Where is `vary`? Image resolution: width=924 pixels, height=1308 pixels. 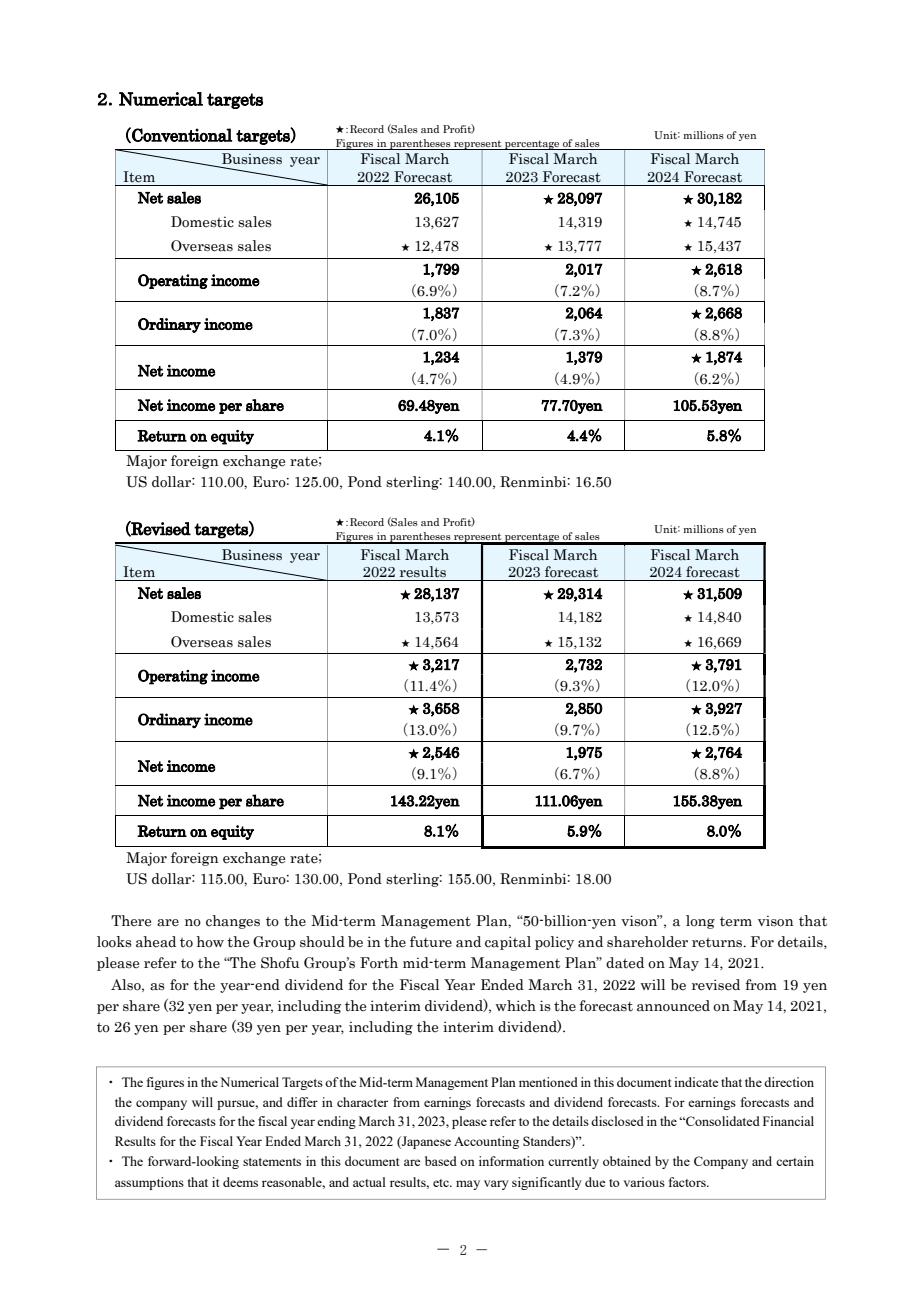
vary is located at coordinates (496, 1185).
